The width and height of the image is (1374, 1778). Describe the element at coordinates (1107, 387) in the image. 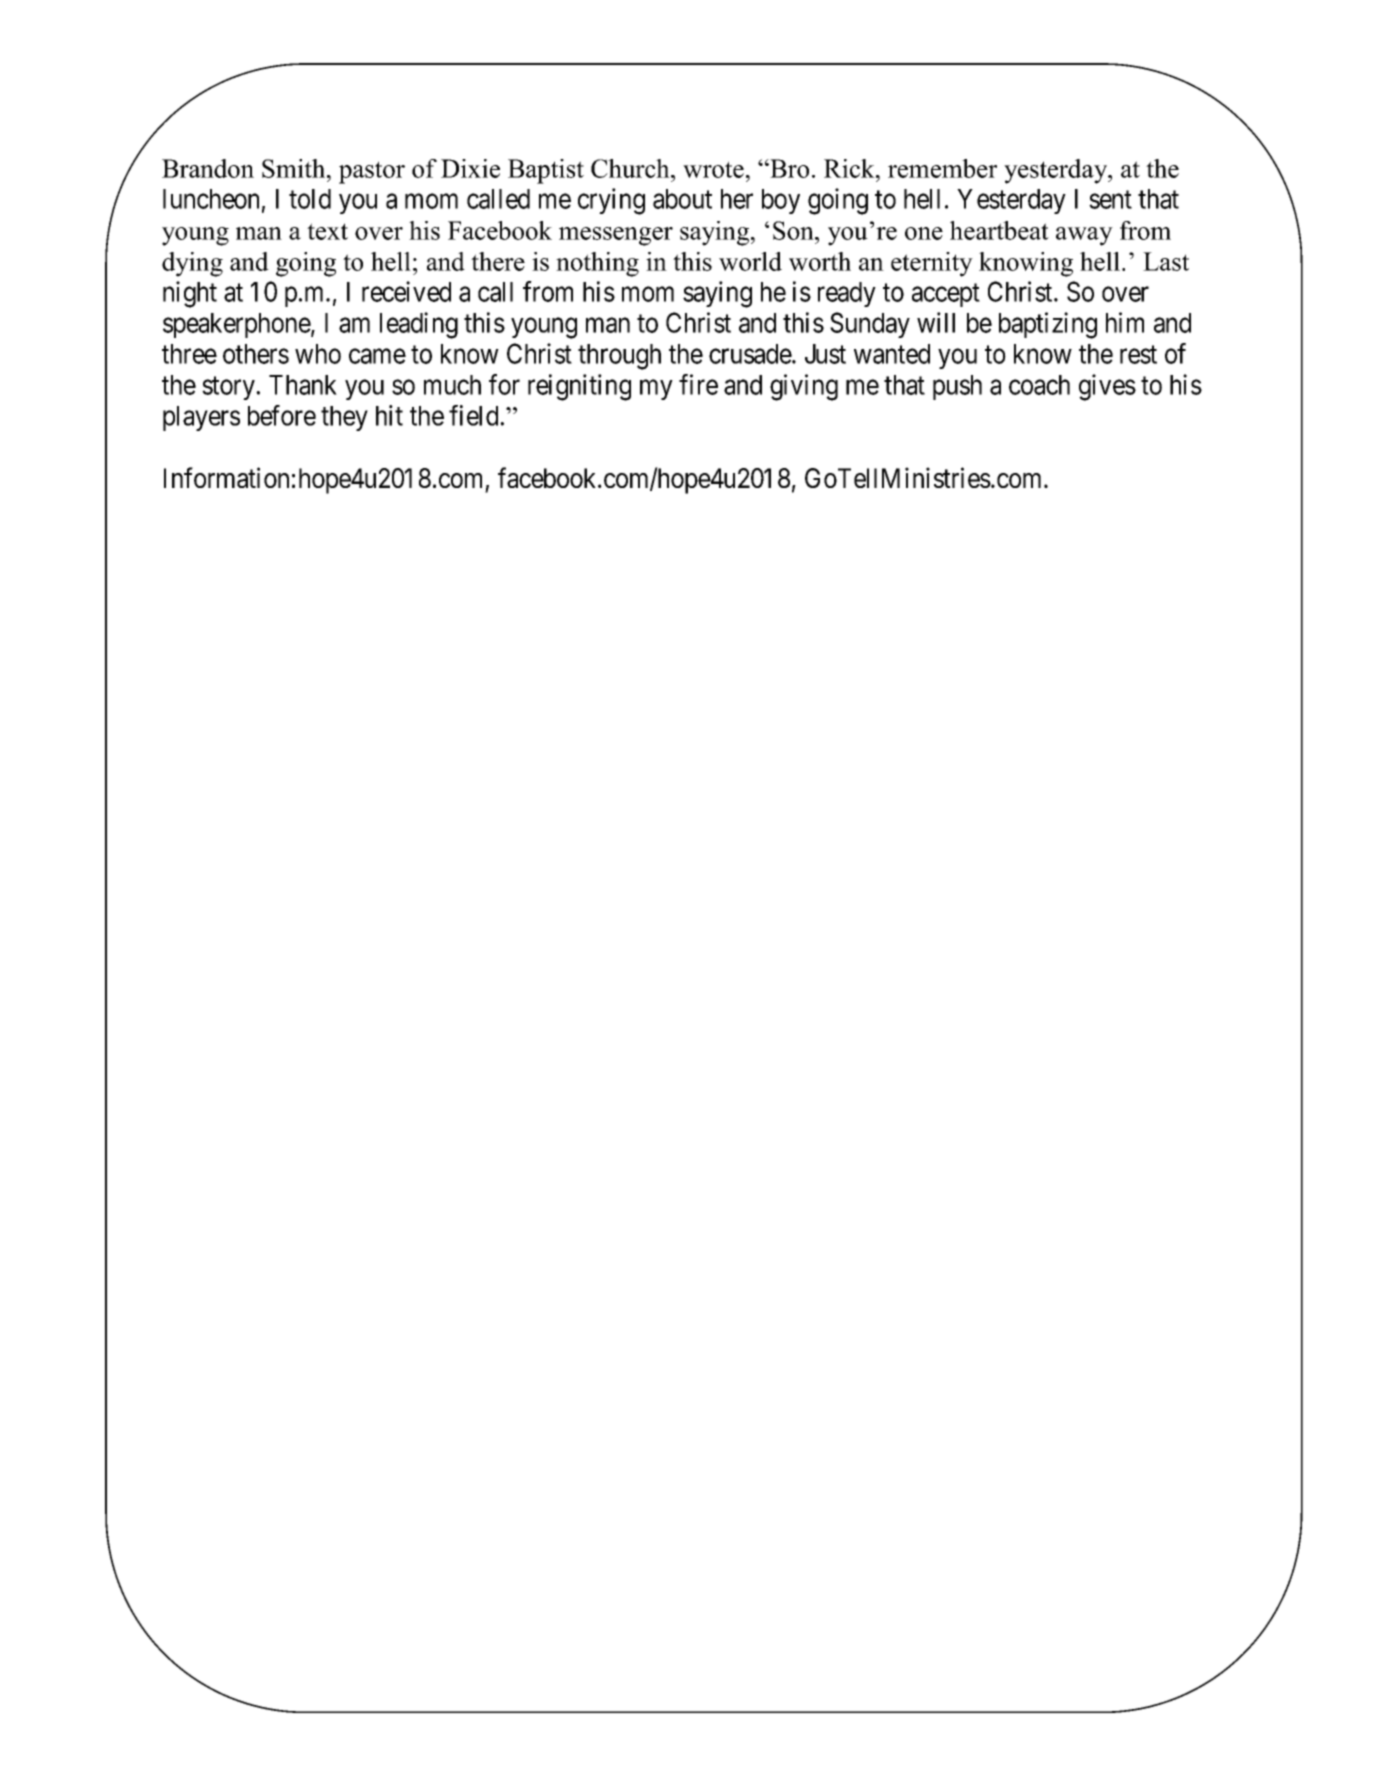

I see `gives` at that location.
